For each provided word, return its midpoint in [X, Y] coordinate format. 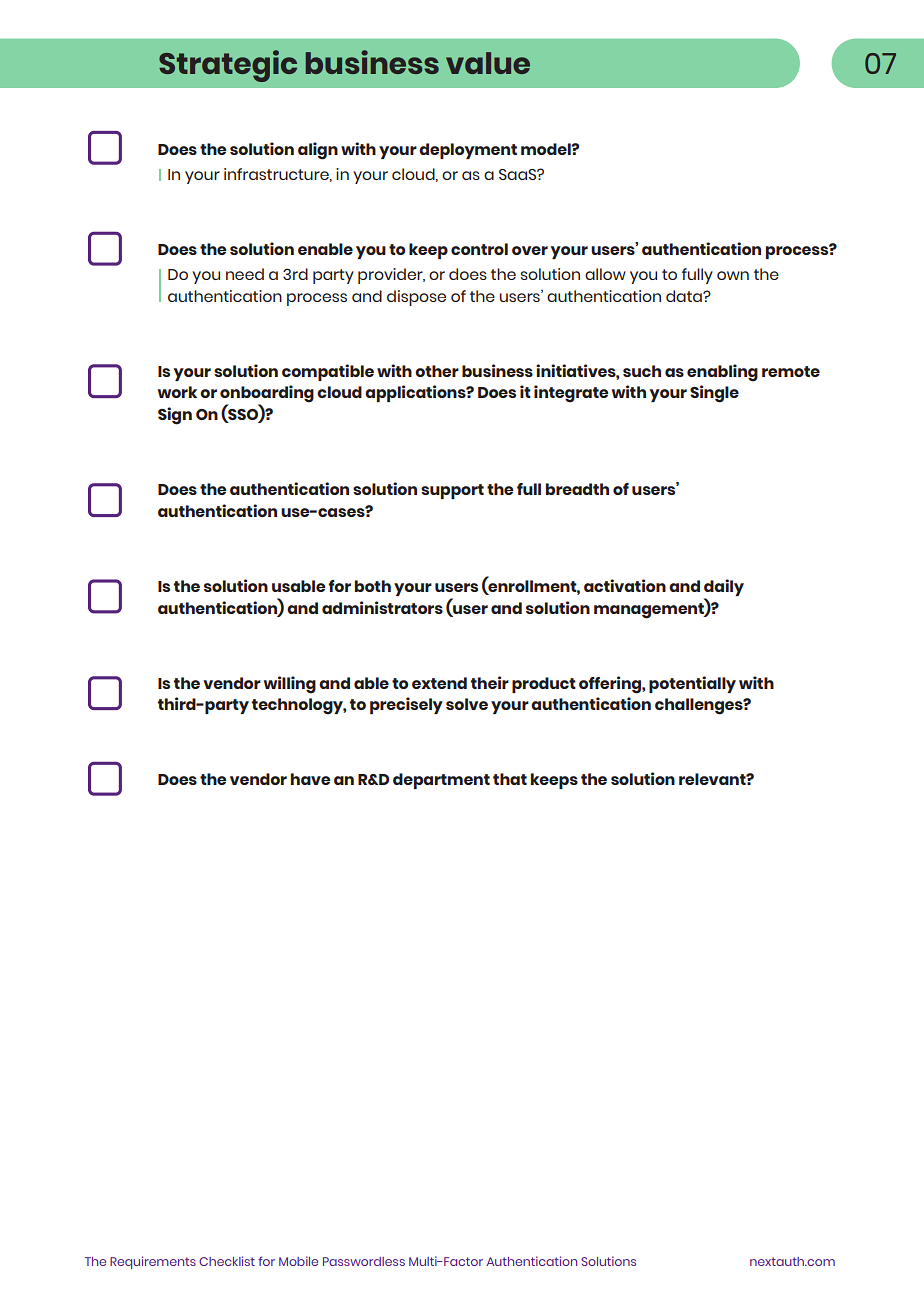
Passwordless [364, 1261]
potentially [692, 684]
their [490, 682]
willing [290, 685]
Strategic [228, 66]
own [733, 275]
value [488, 63]
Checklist [227, 1261]
